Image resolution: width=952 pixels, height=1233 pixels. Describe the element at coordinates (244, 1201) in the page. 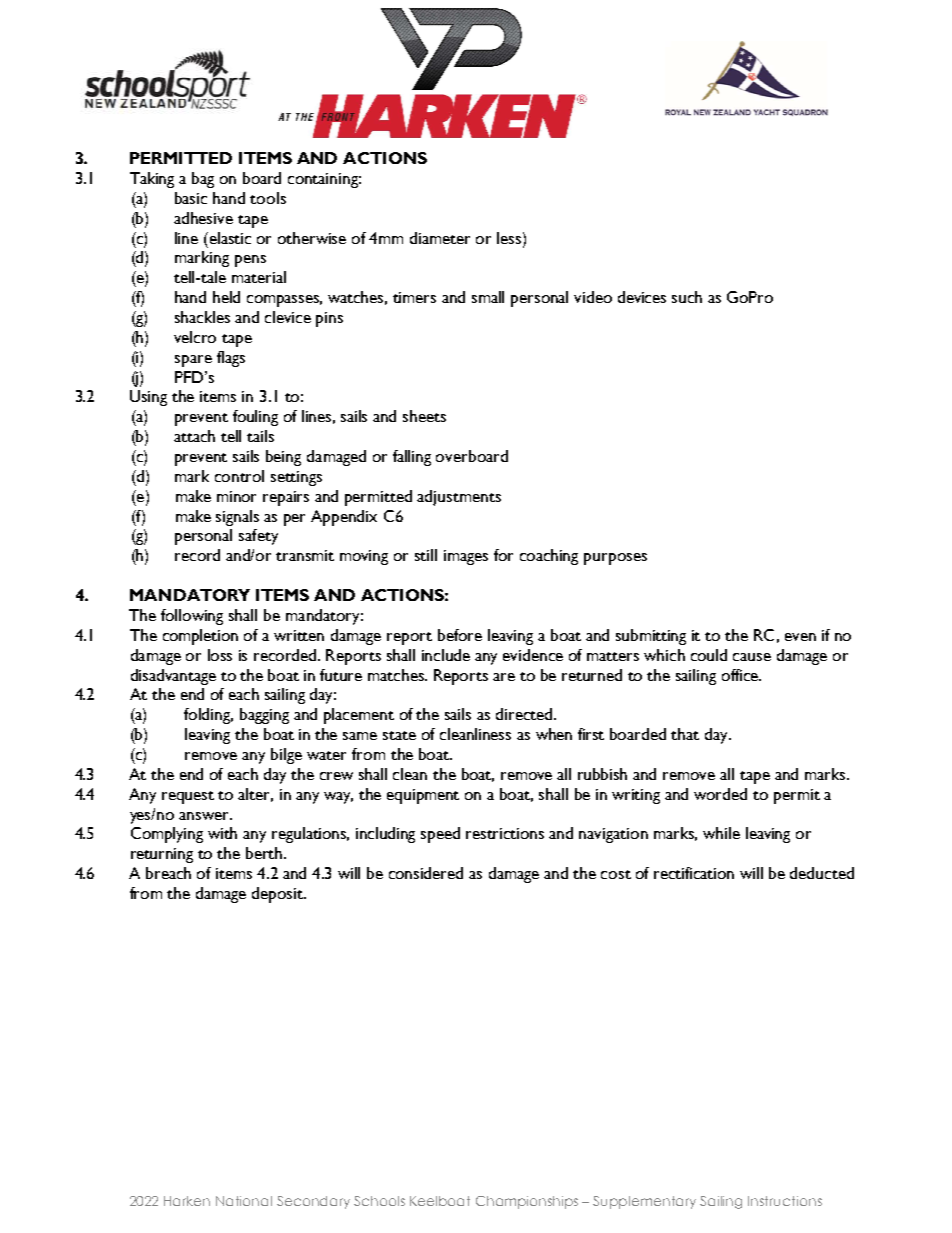

I see `National` at that location.
